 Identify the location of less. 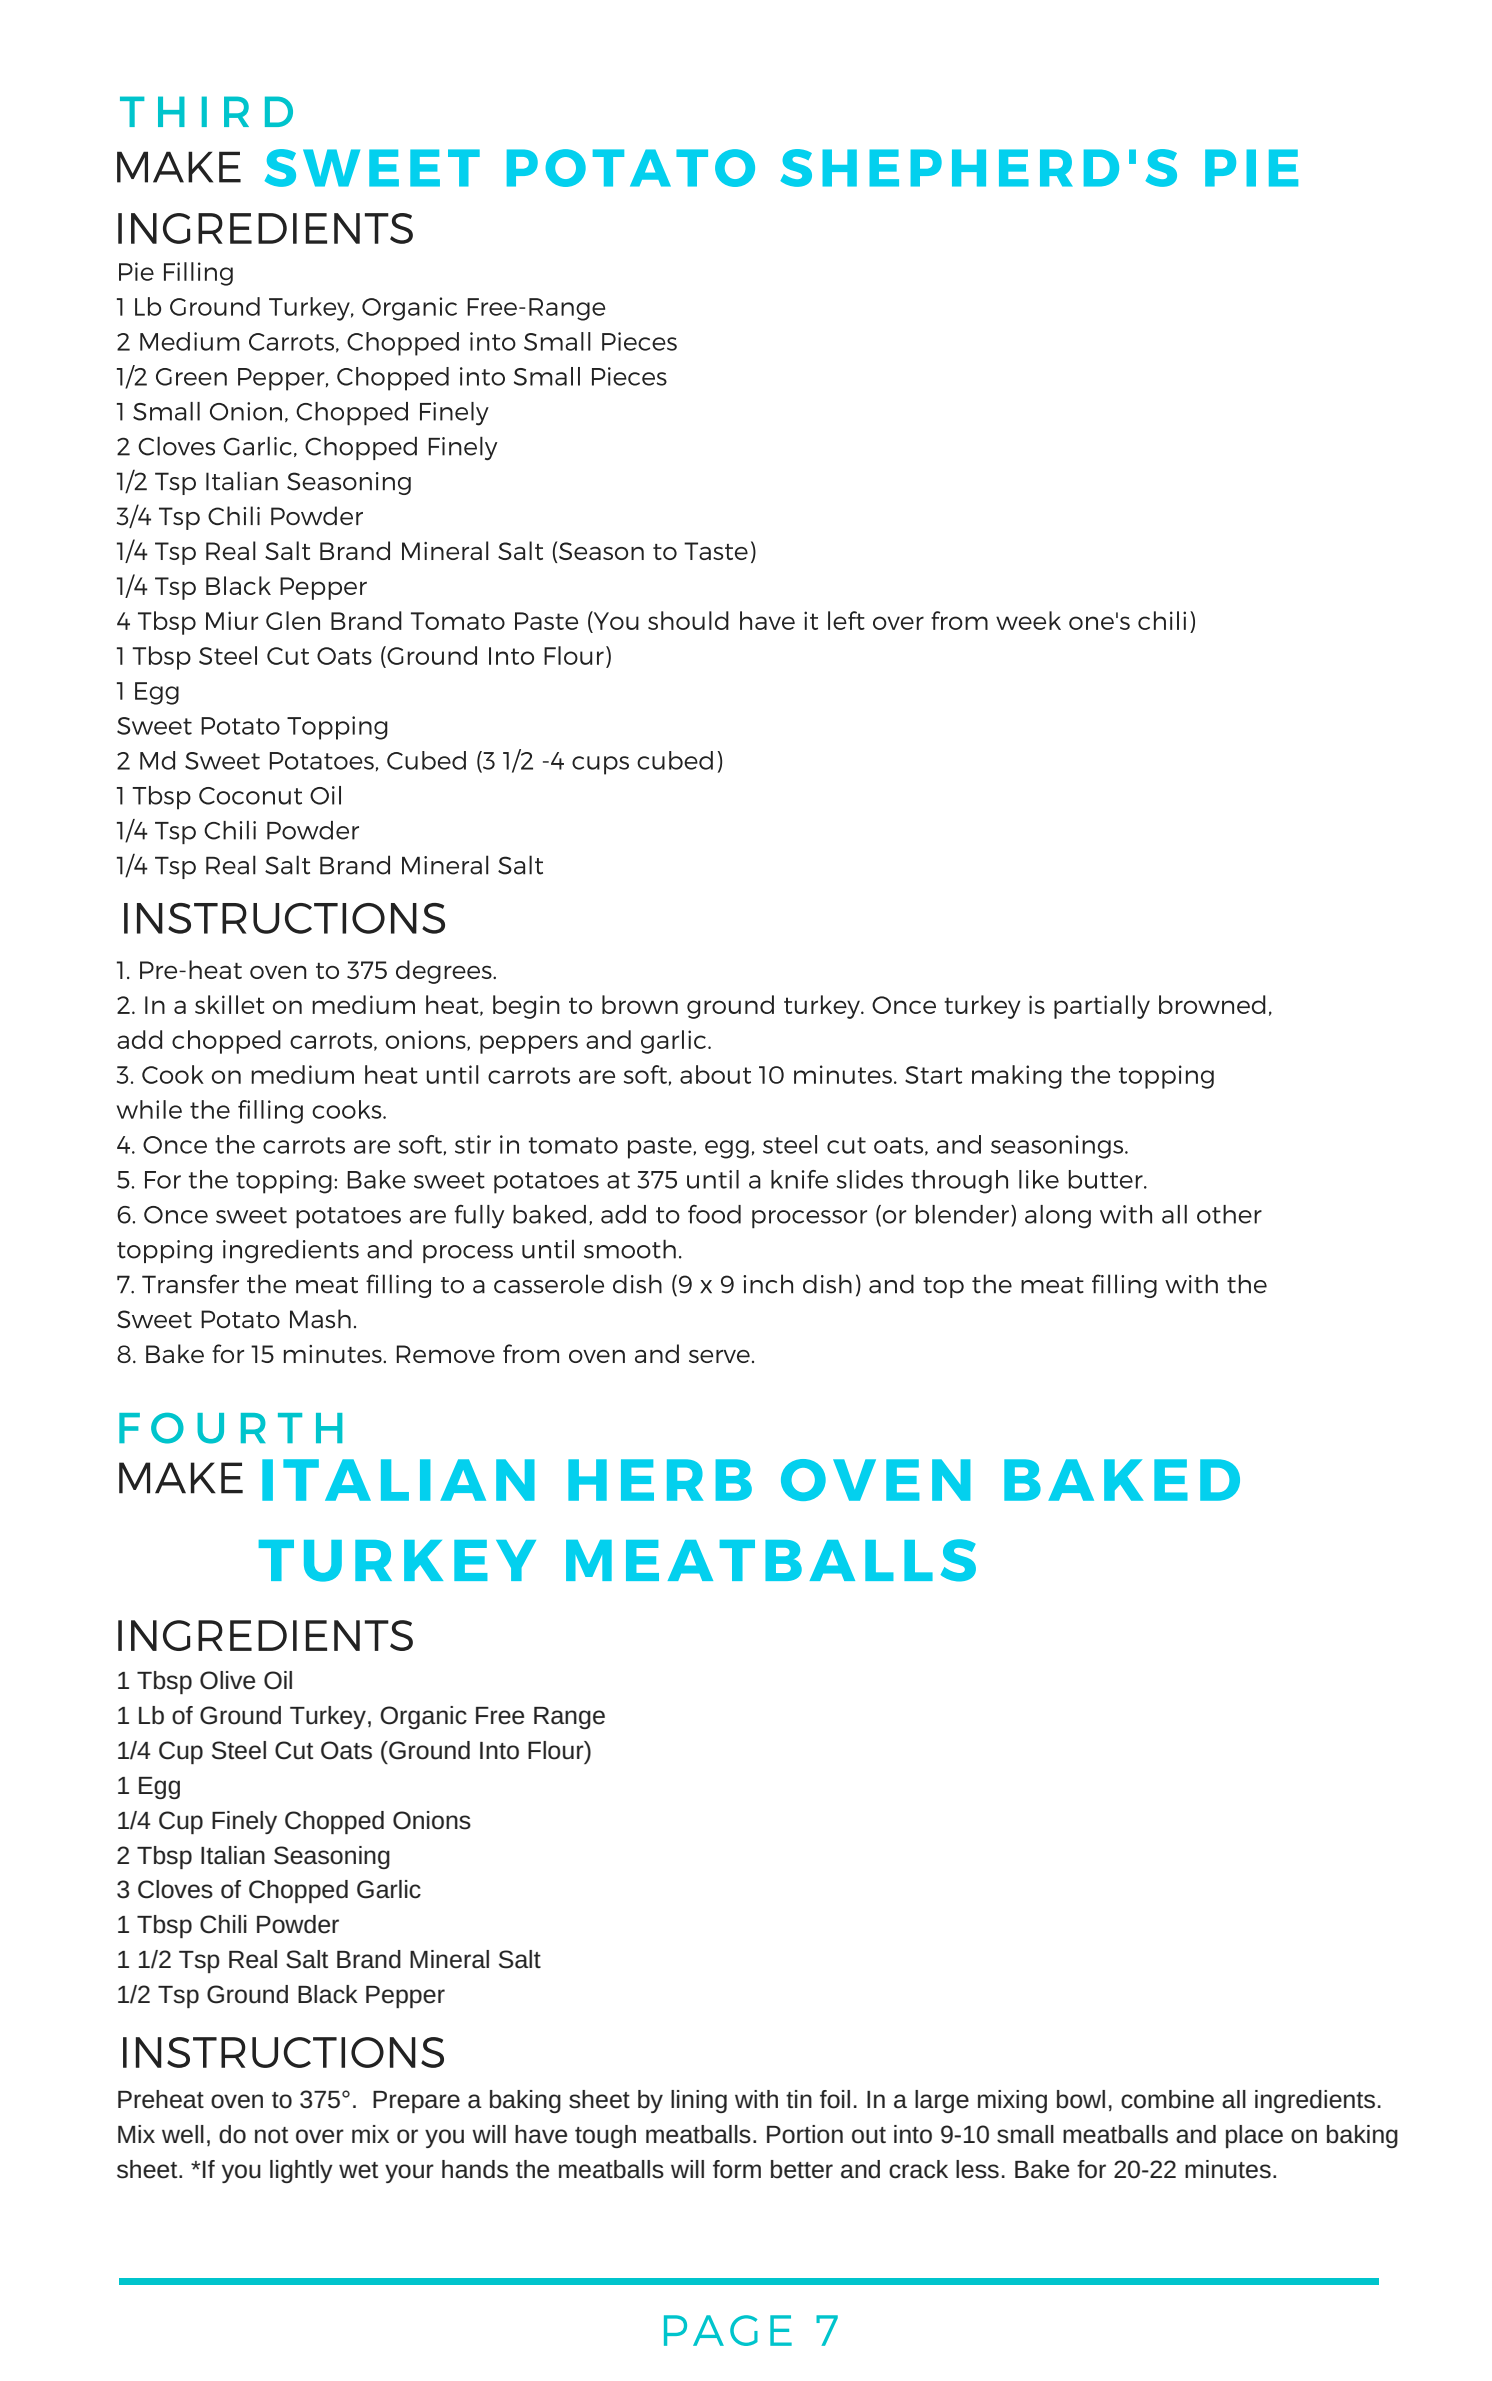
(977, 2169).
